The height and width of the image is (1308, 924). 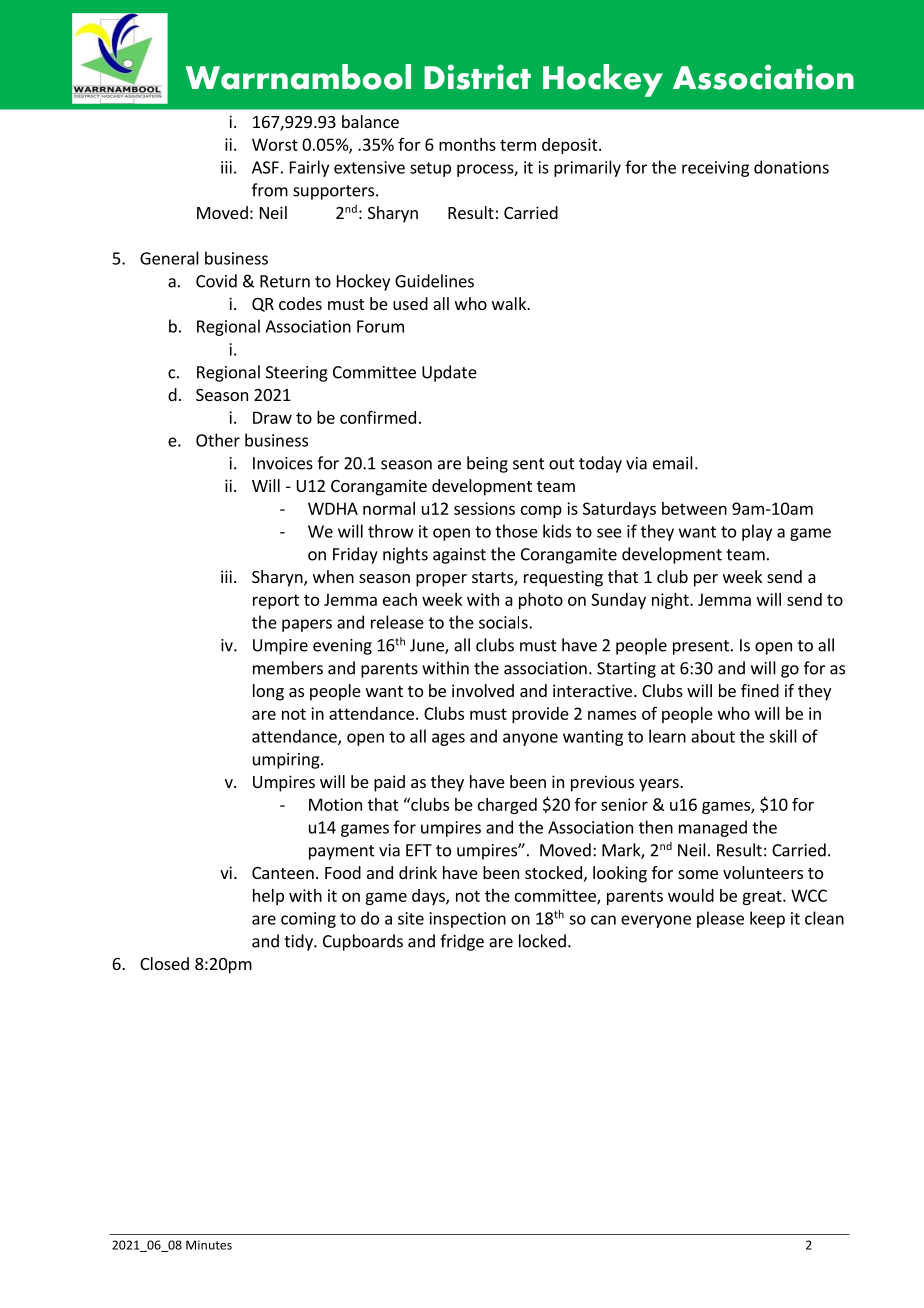 What do you see at coordinates (275, 144) in the image?
I see `Worst` at bounding box center [275, 144].
